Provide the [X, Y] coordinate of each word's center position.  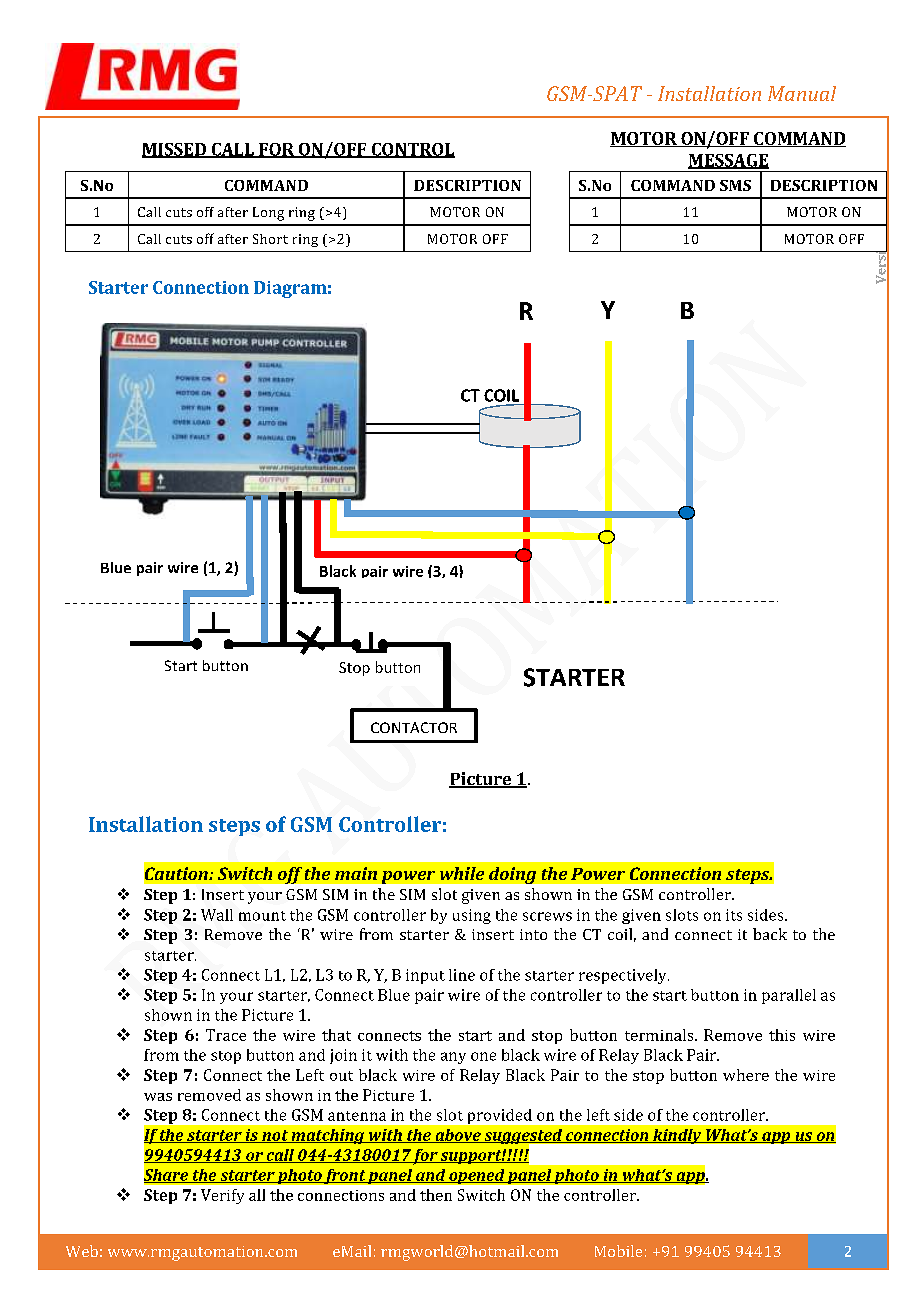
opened [477, 1176]
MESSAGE [728, 161]
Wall [217, 915]
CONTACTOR [414, 727]
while [462, 873]
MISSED [175, 150]
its [734, 915]
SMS [735, 185]
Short [270, 239]
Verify [222, 1196]
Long [268, 214]
